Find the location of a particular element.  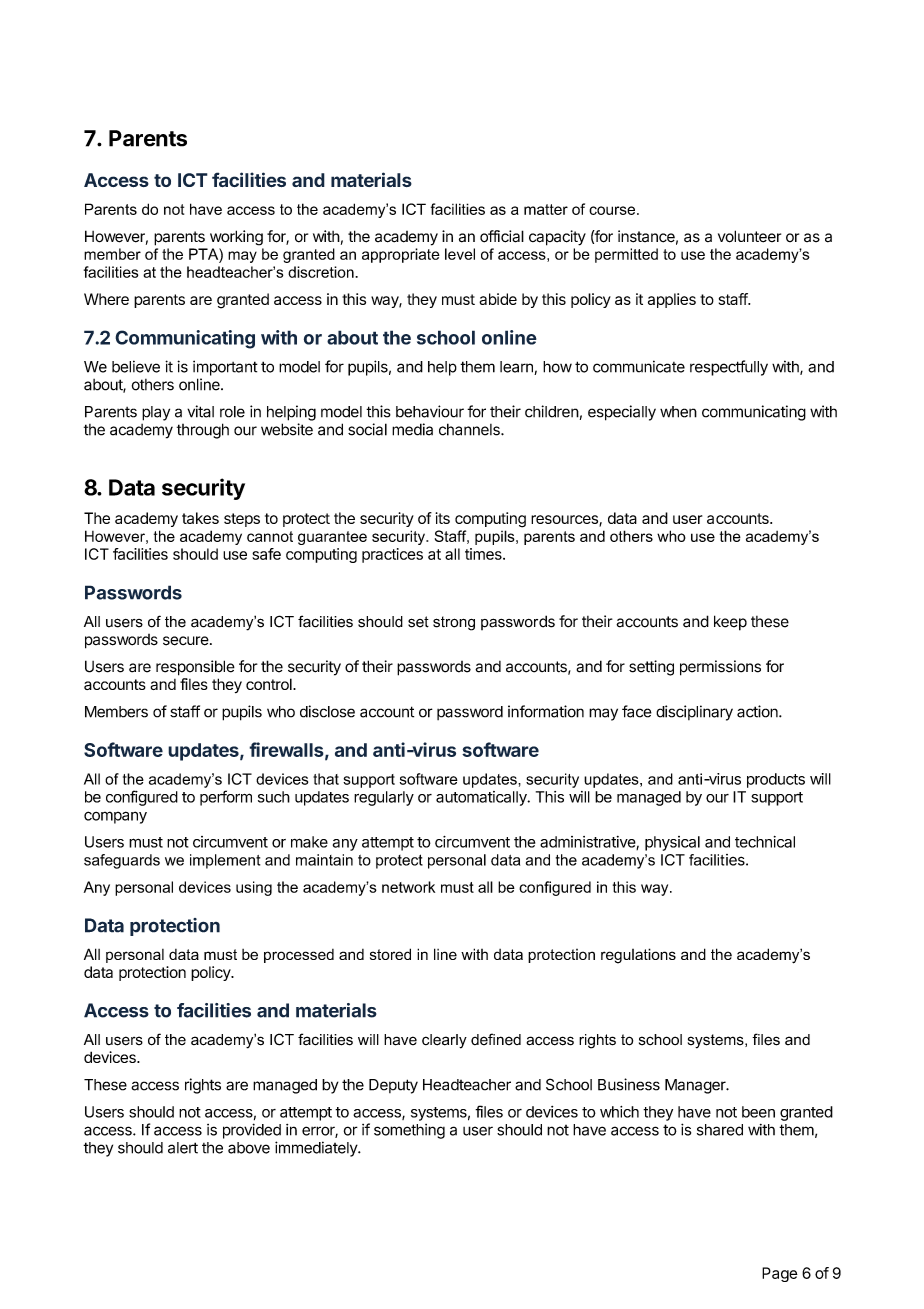

alert is located at coordinates (183, 1148).
